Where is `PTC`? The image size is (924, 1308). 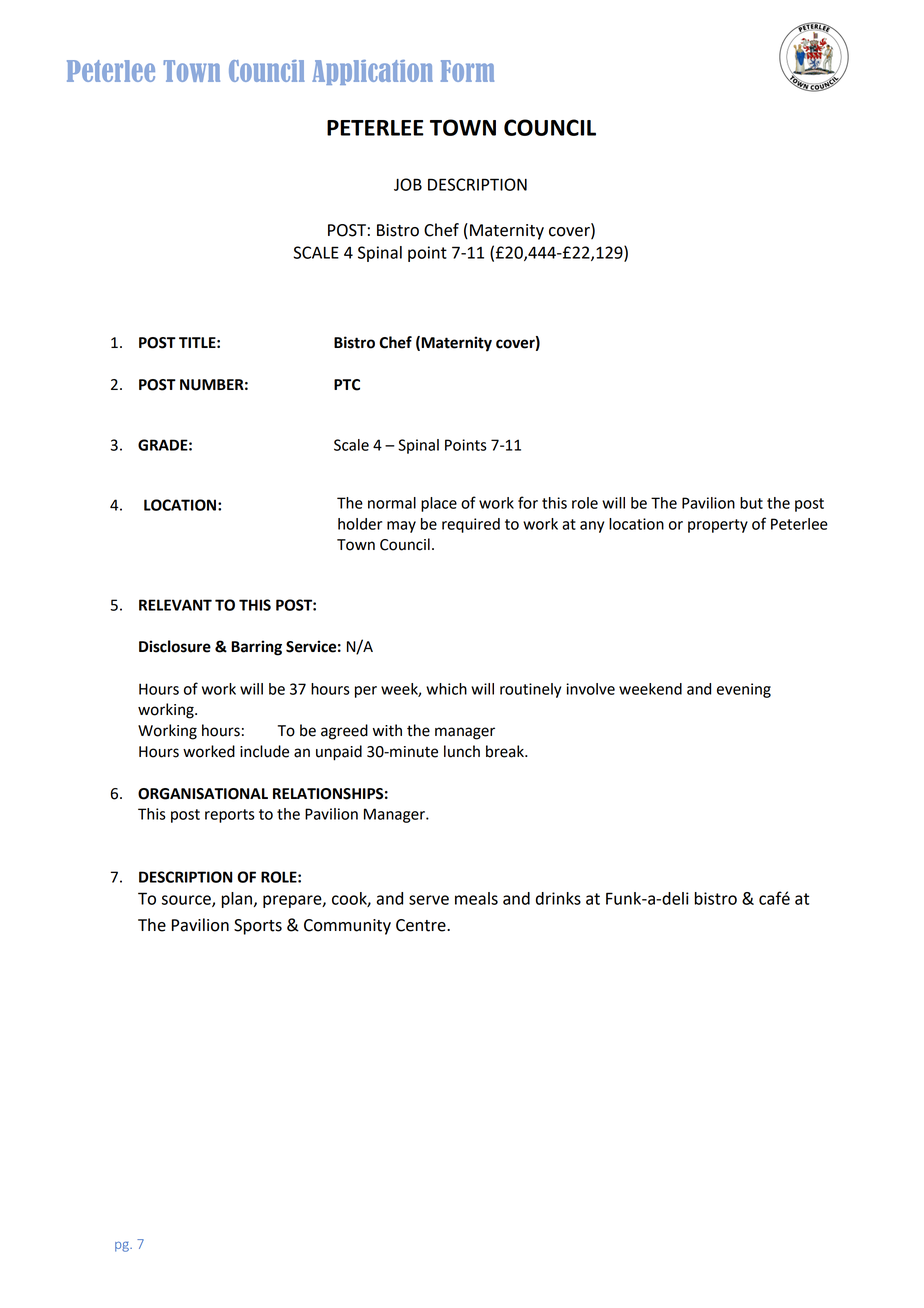
PTC is located at coordinates (347, 385).
